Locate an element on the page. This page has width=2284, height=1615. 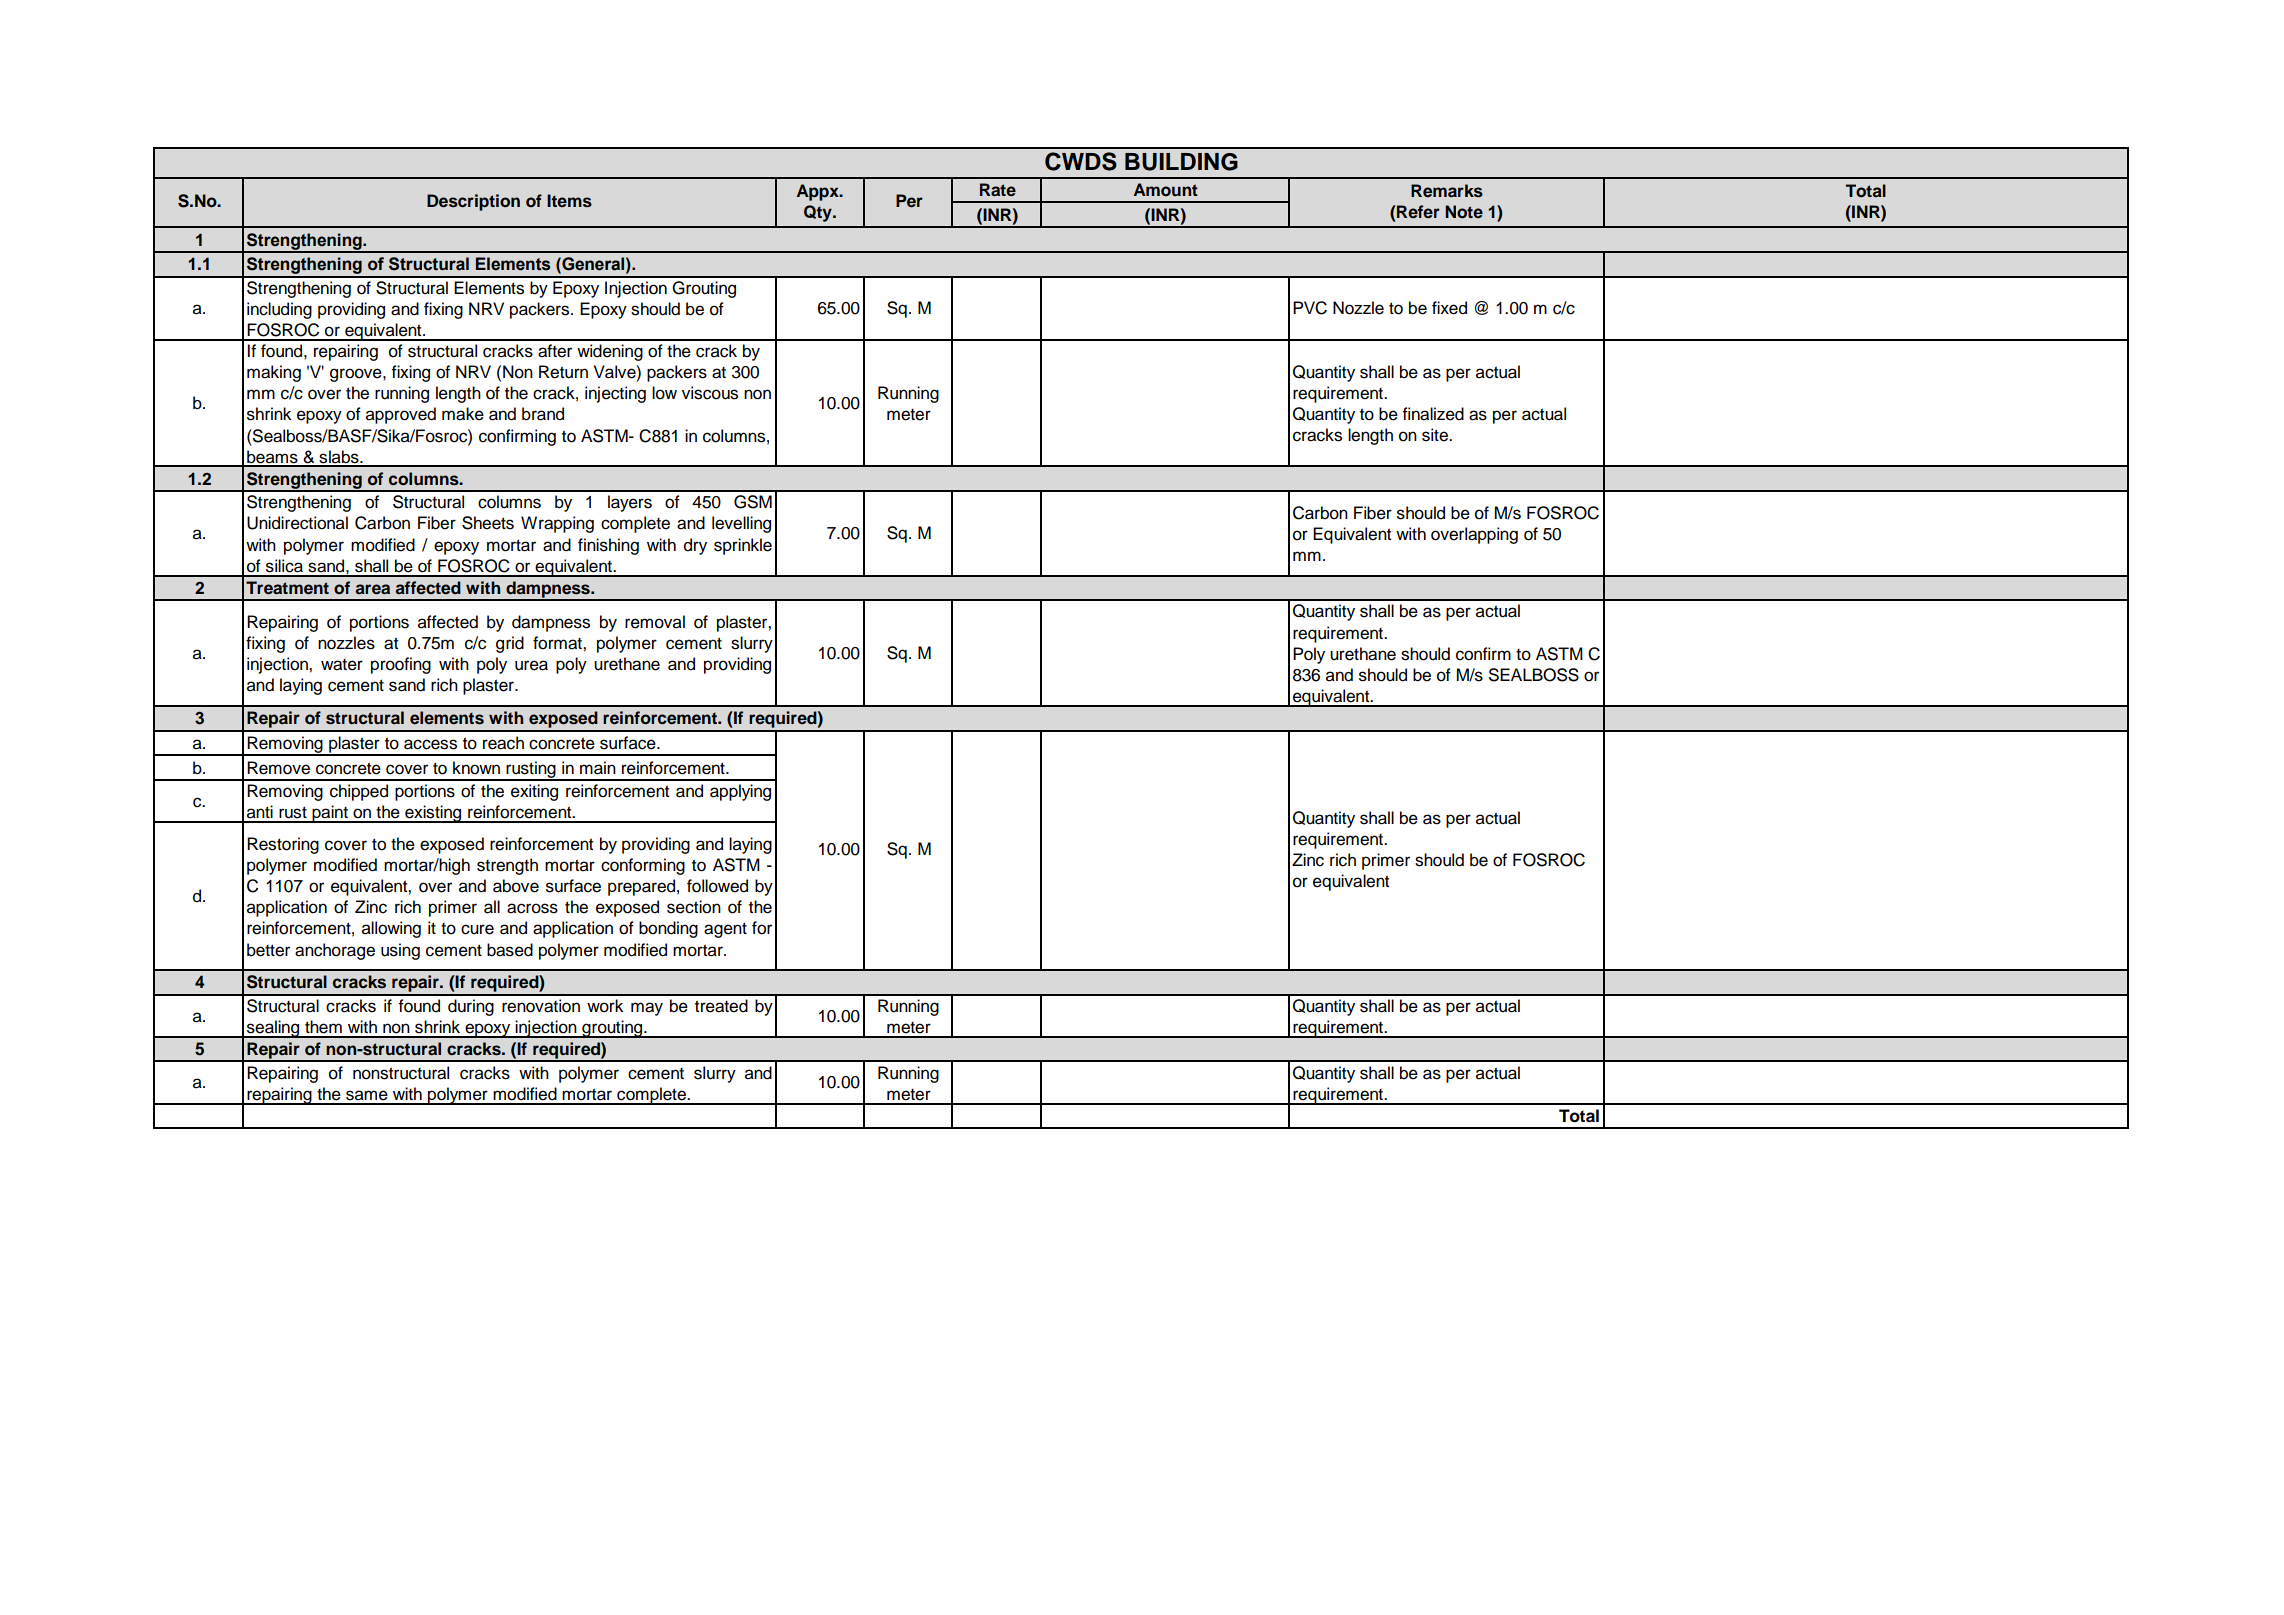
removal is located at coordinates (655, 622).
